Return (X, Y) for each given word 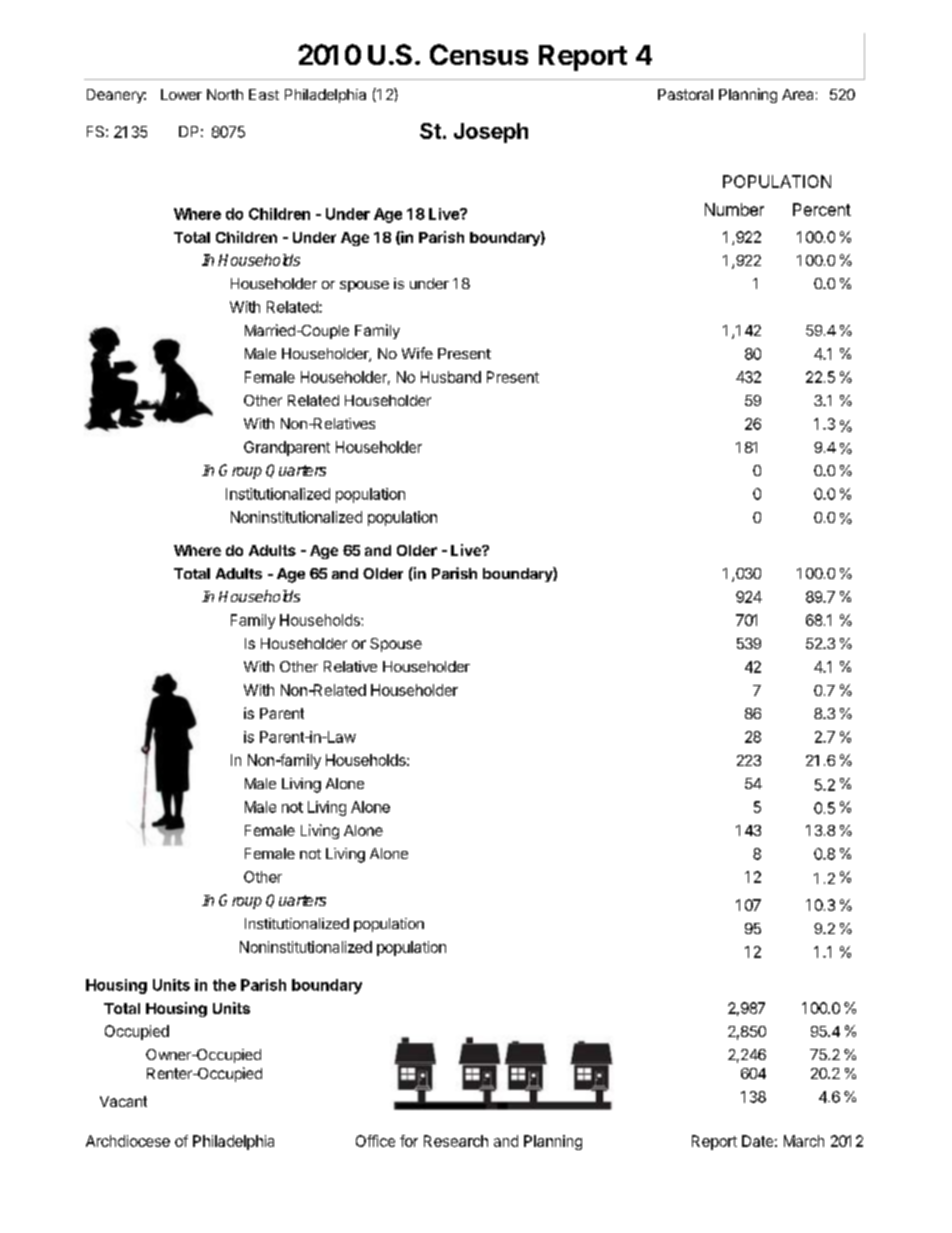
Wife (417, 353)
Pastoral (685, 94)
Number (734, 209)
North (225, 94)
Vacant (123, 1101)
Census (479, 54)
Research (456, 1141)
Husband (451, 377)
